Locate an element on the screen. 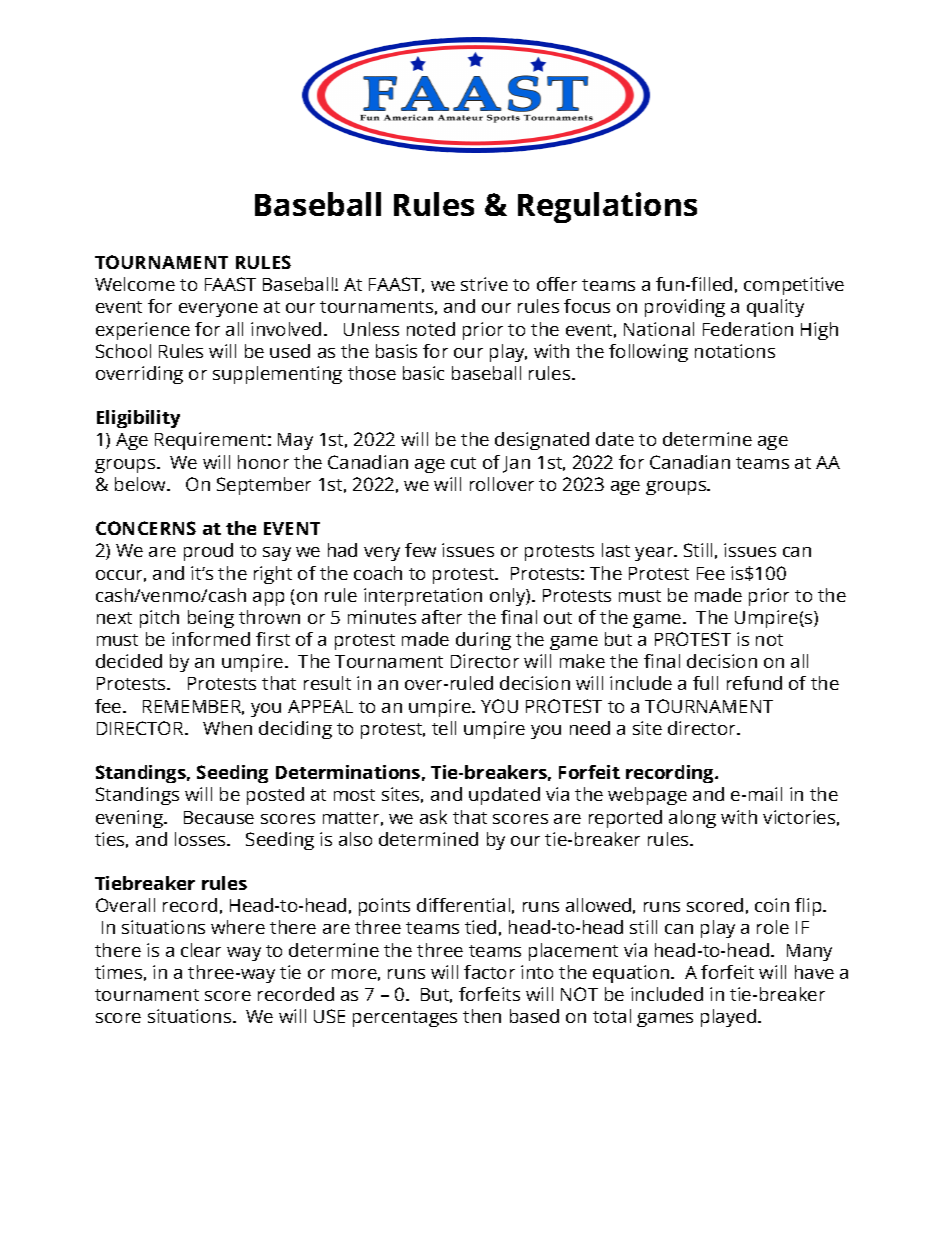 The image size is (952, 1233). strive is located at coordinates (484, 284).
